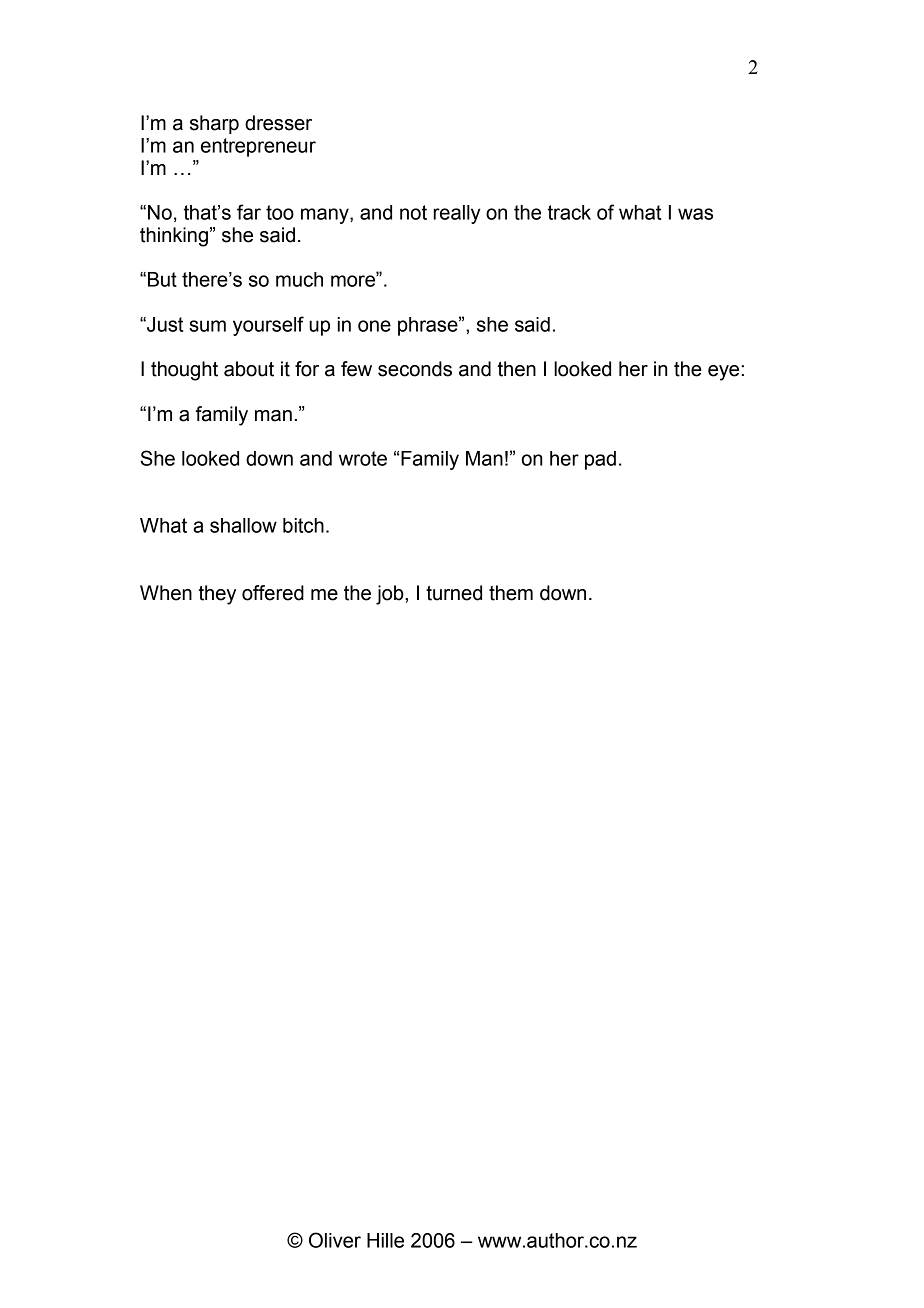  Describe the element at coordinates (456, 214) in the screenshot. I see `really` at that location.
